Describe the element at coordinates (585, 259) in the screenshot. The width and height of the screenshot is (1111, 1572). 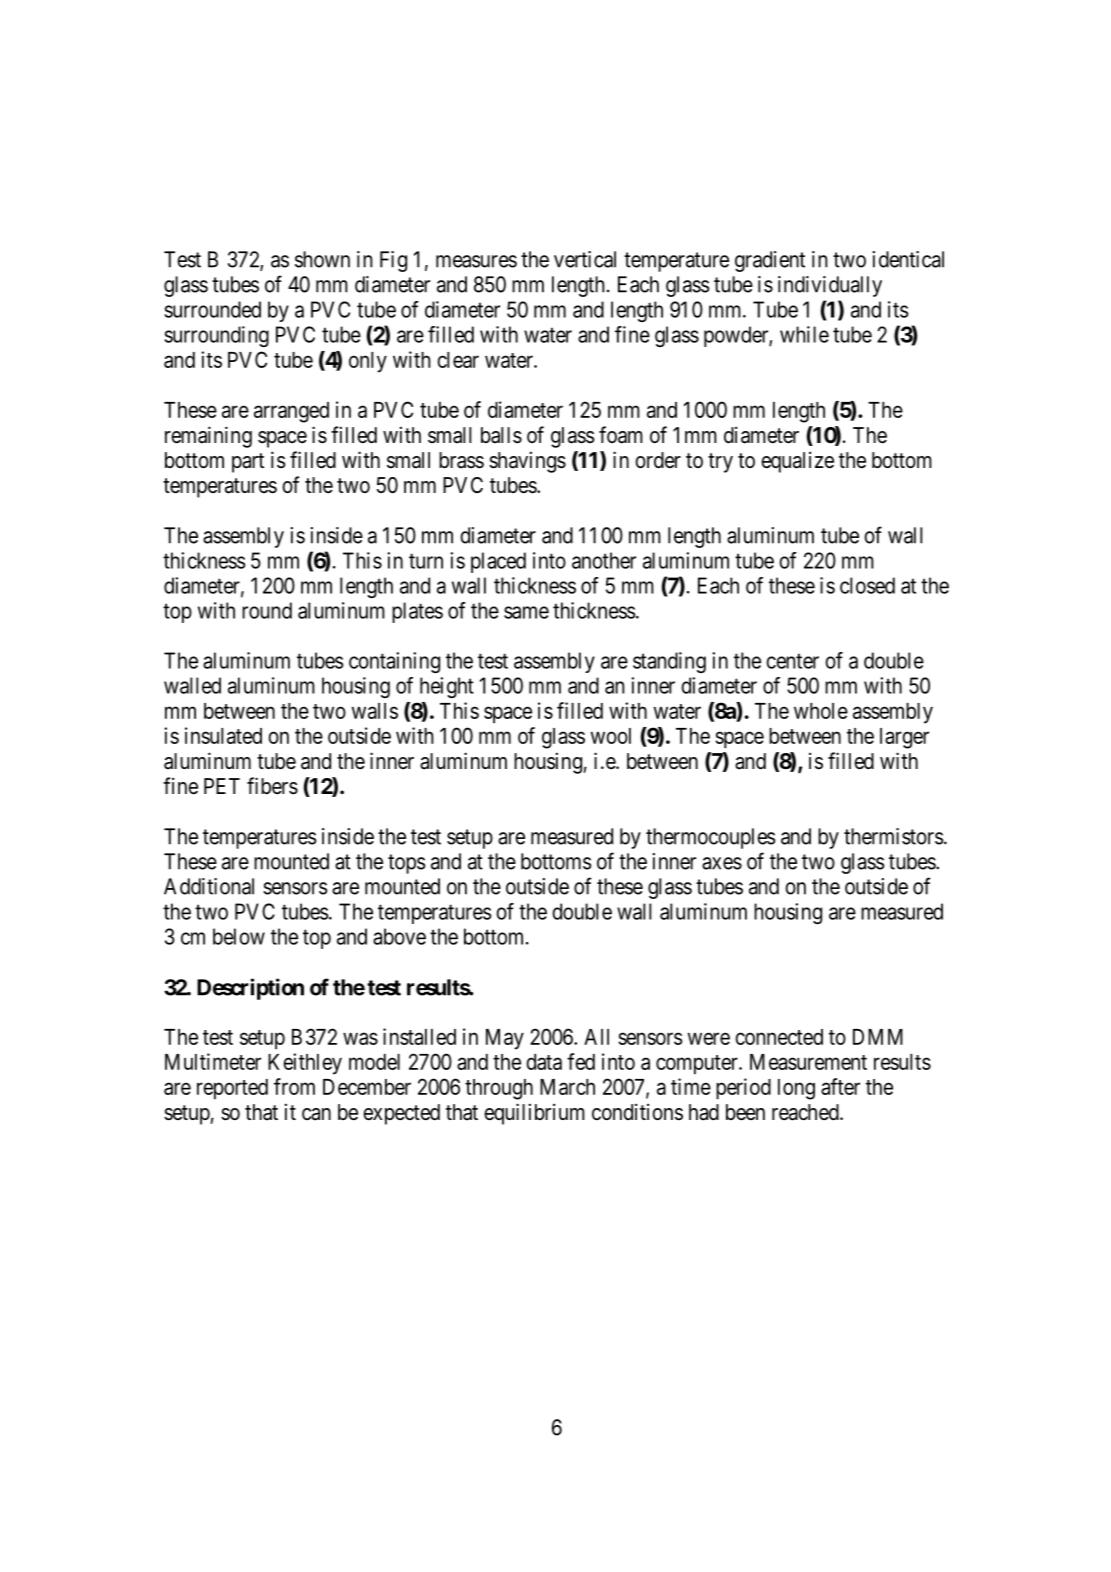
I see `vertical` at that location.
